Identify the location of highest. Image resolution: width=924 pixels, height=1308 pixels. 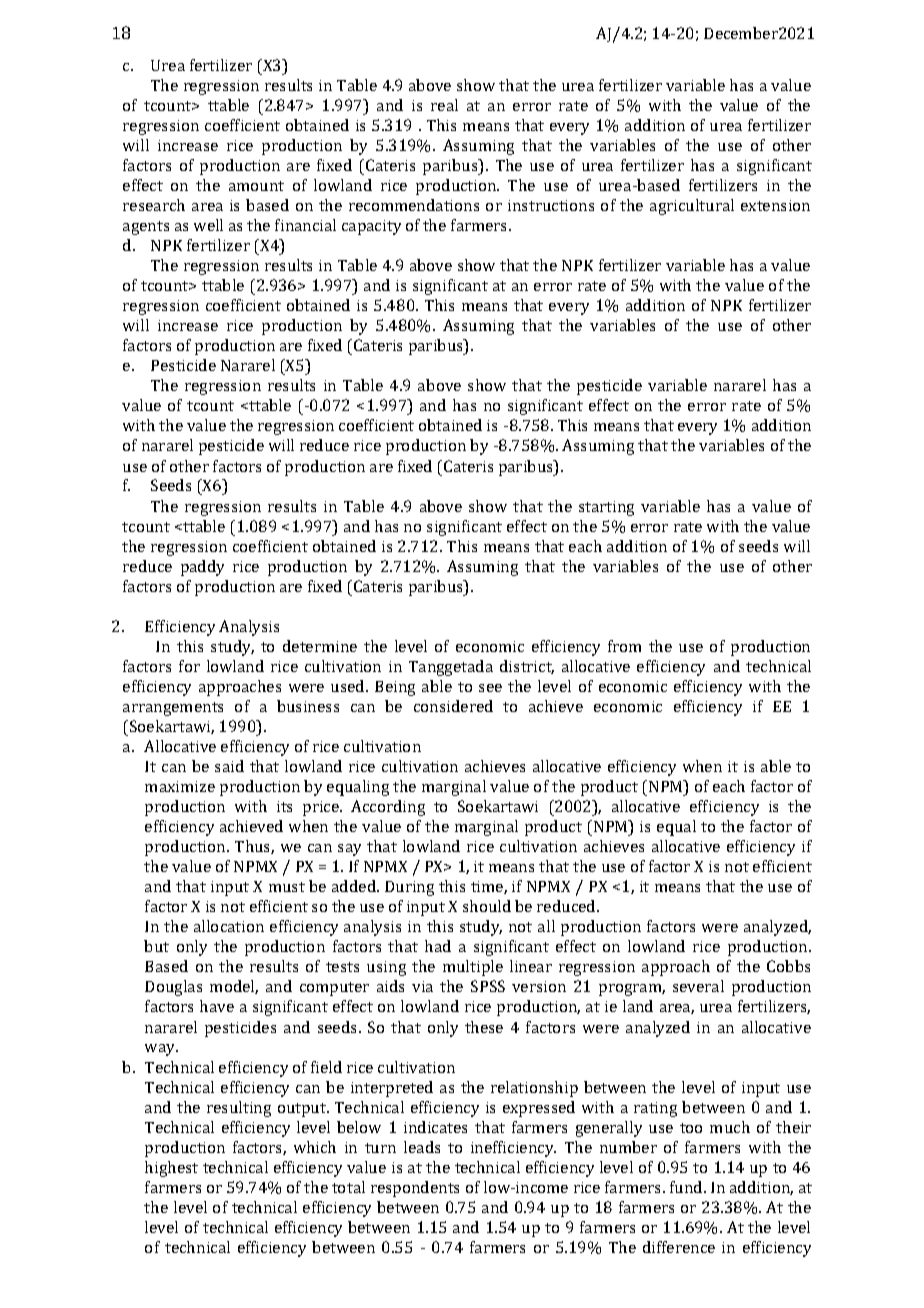
(171, 1169).
